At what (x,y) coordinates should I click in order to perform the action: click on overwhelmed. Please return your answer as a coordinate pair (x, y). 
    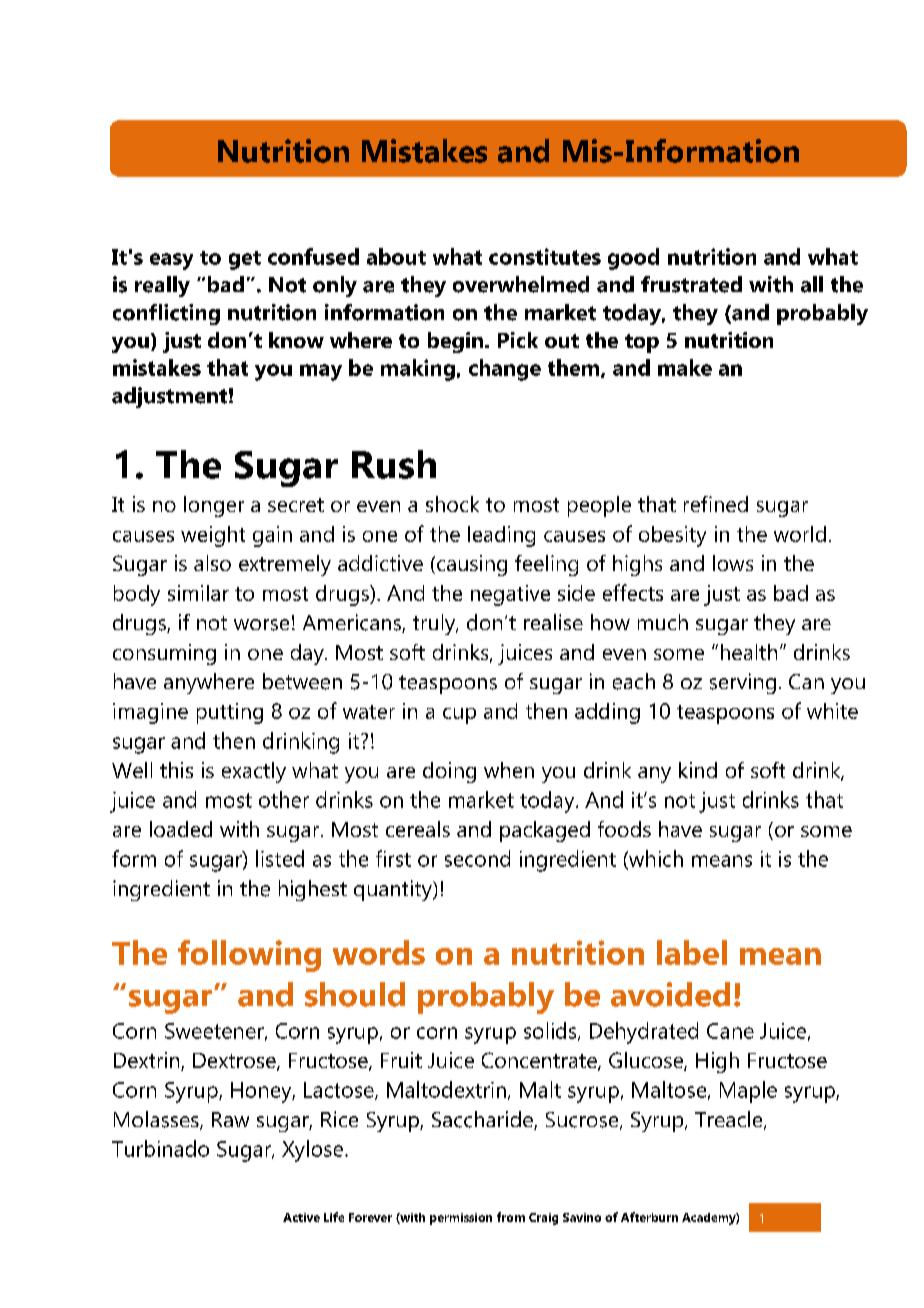
    Looking at the image, I should click on (521, 284).
